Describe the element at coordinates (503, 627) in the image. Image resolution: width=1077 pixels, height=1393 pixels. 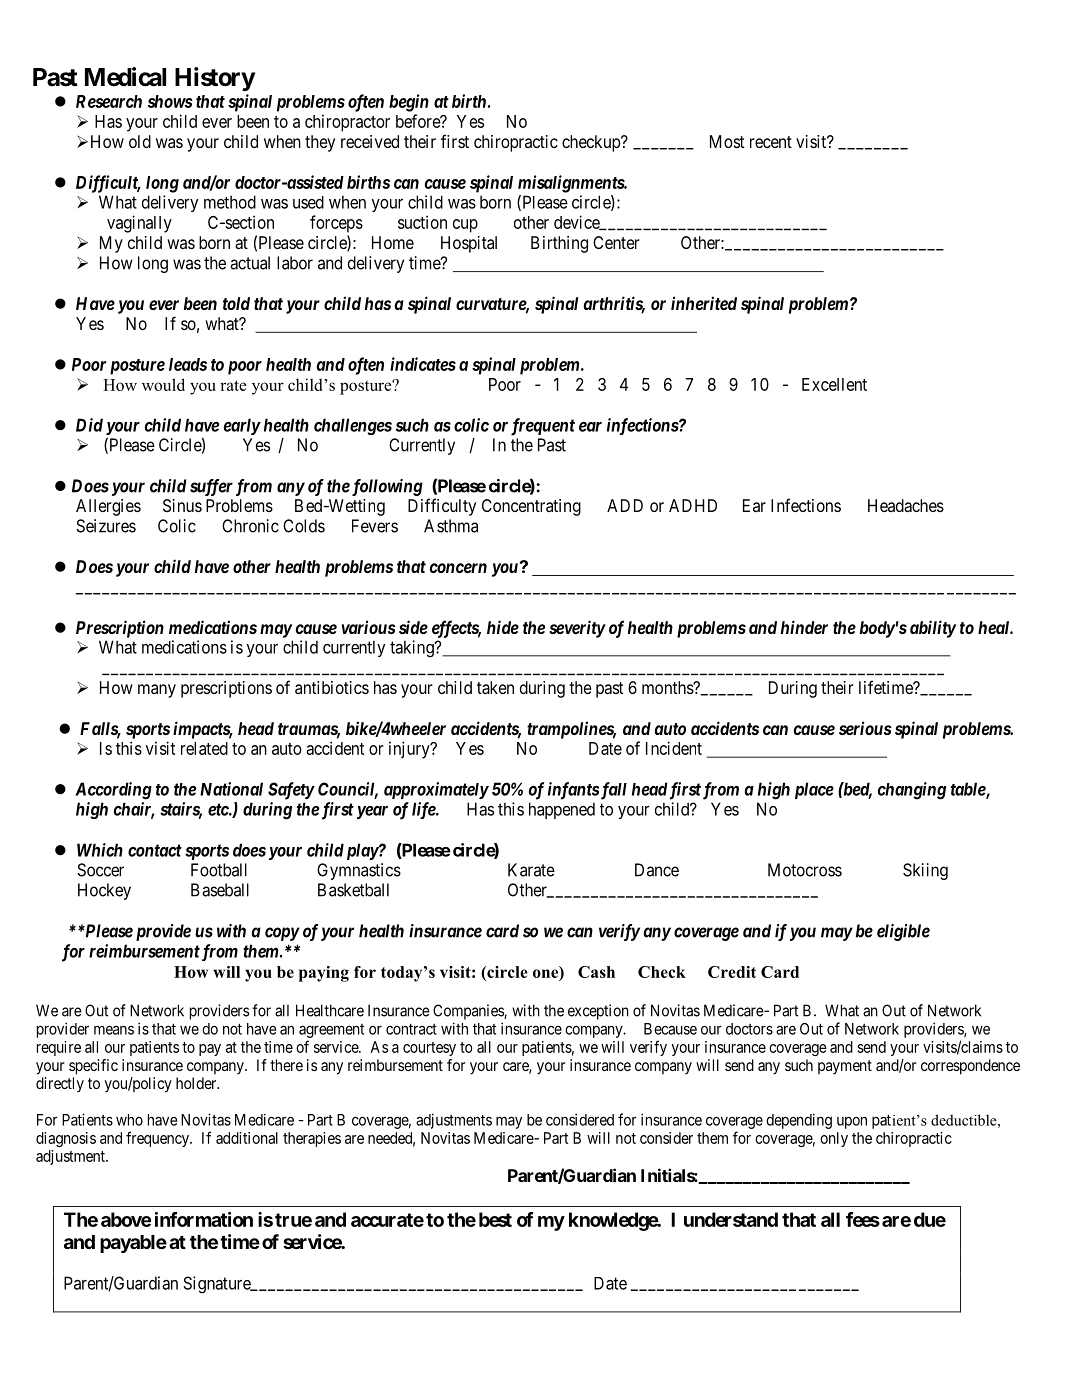
I see `hide` at that location.
